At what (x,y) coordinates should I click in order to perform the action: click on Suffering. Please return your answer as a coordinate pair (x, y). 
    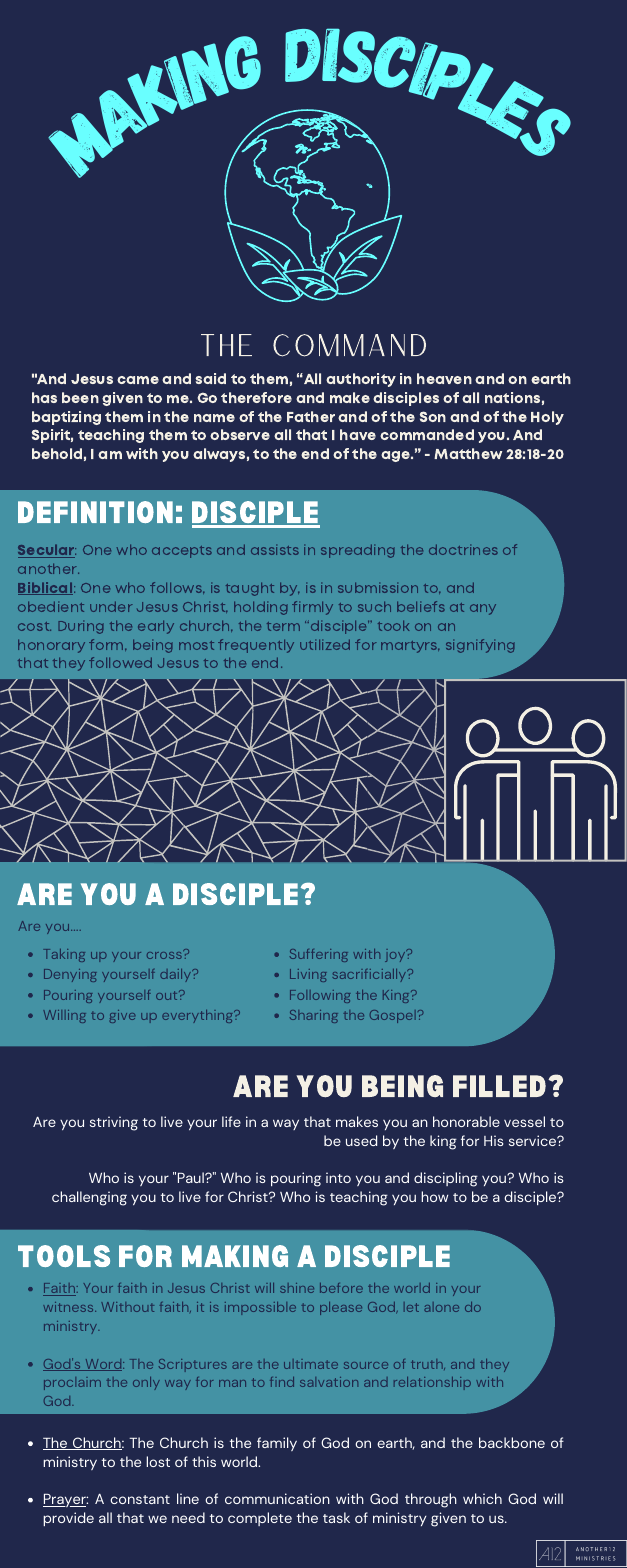
    Looking at the image, I should click on (319, 955).
